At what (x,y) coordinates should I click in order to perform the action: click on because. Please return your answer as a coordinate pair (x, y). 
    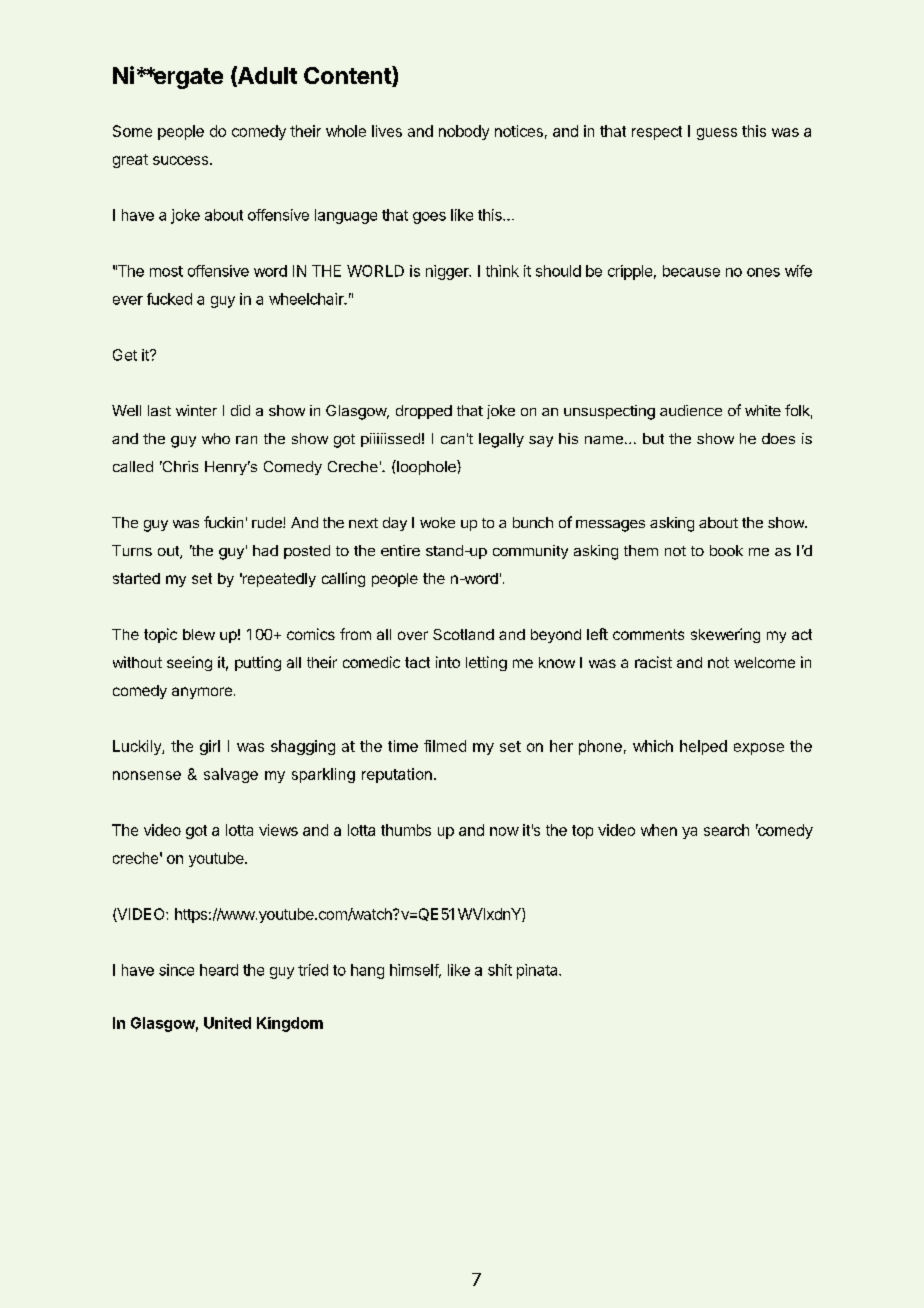
    Looking at the image, I should click on (691, 271).
